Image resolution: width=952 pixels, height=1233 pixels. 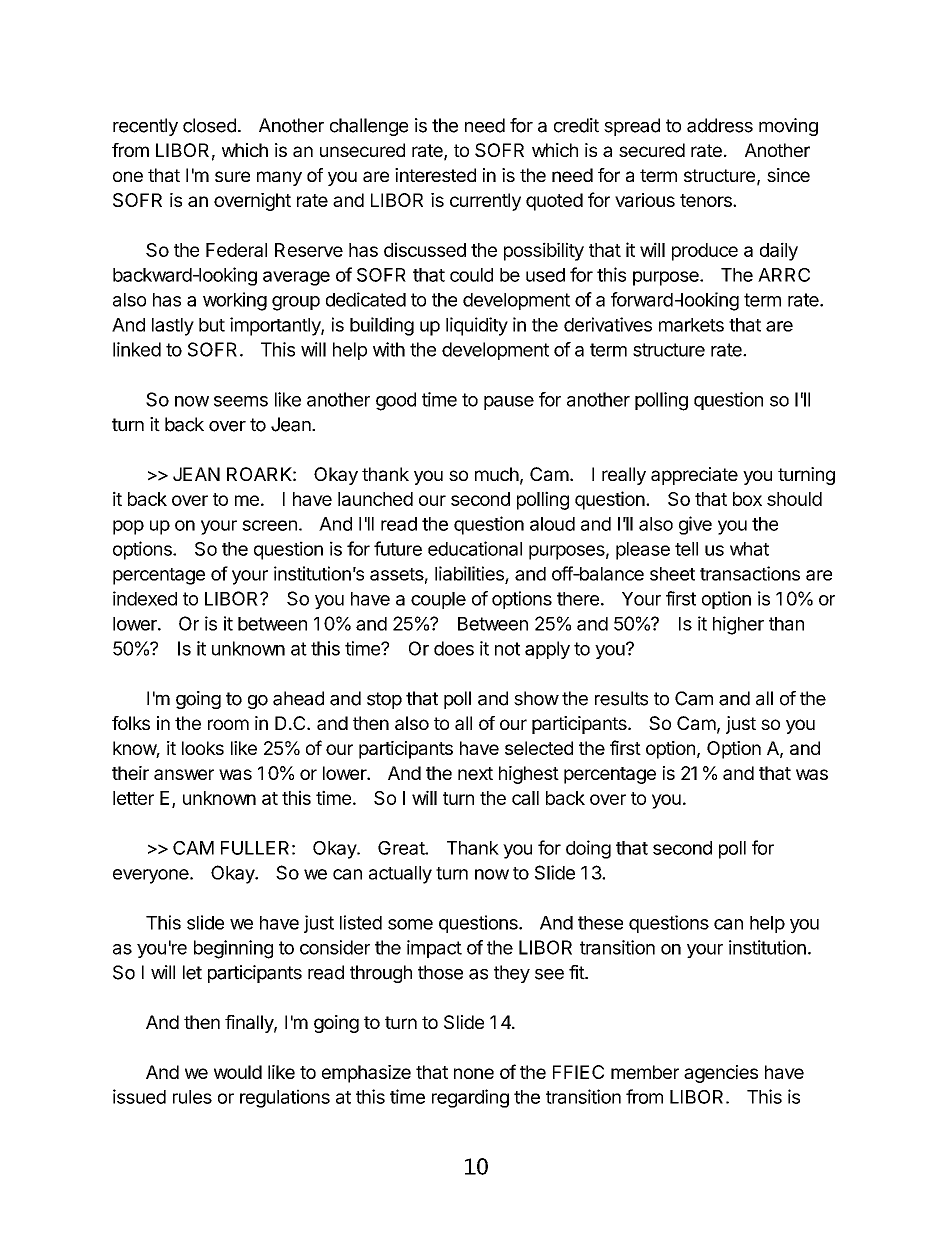 I want to click on would, so click(x=238, y=1072).
